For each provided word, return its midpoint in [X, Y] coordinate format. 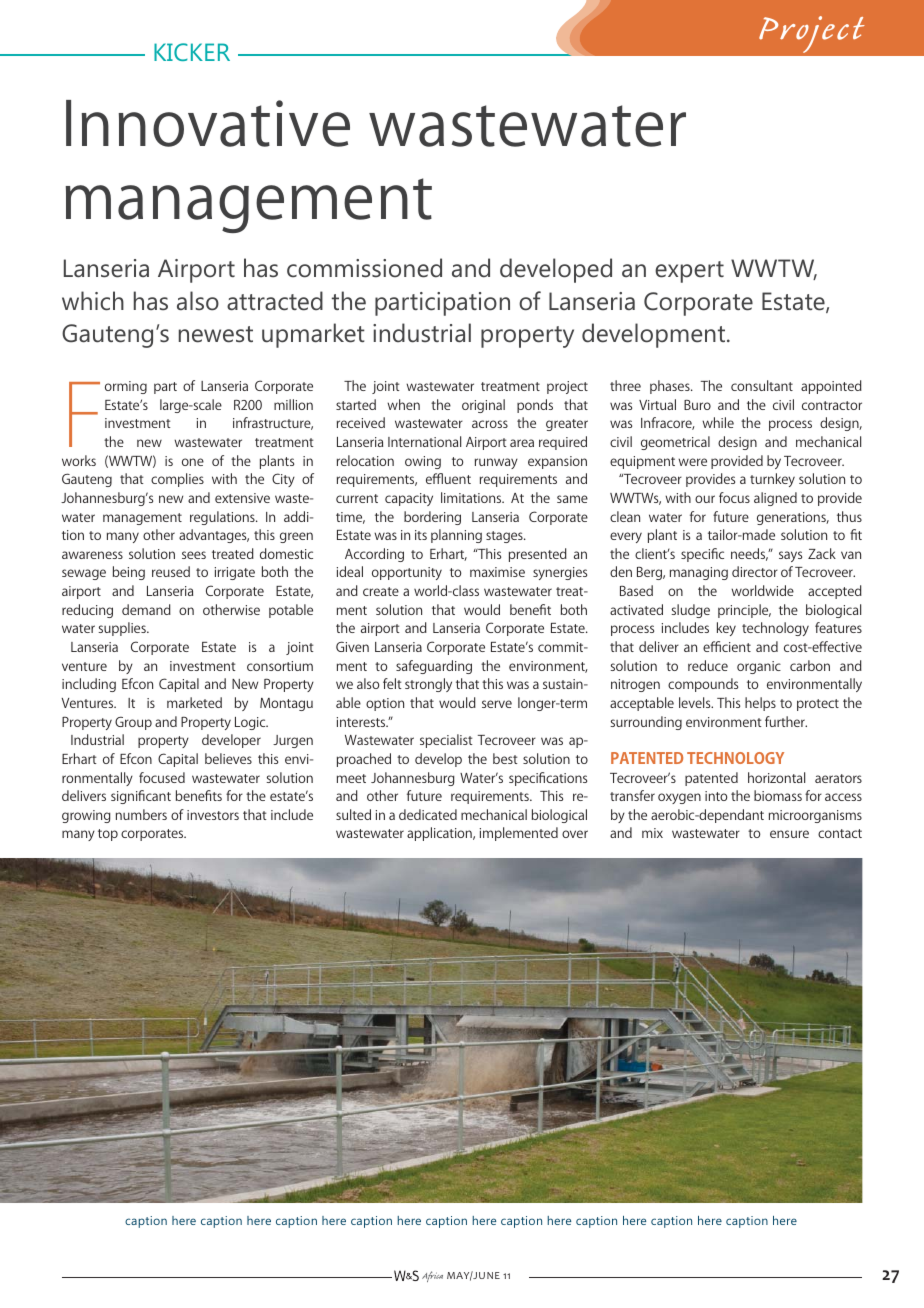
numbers [141, 814]
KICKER [192, 52]
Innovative [208, 123]
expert [689, 272]
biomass [778, 795]
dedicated [428, 814]
